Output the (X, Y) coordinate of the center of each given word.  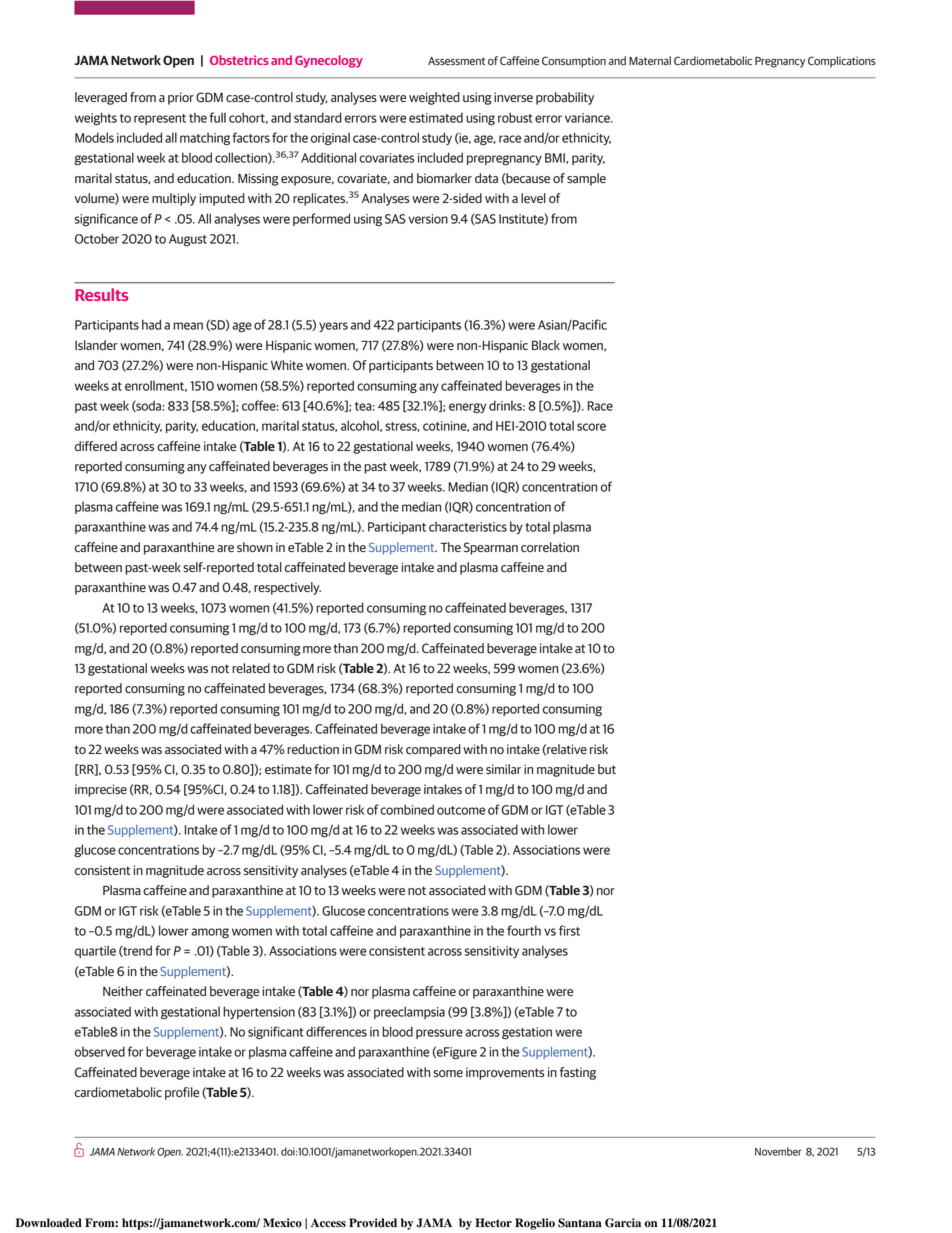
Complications (842, 61)
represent (160, 119)
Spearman (491, 548)
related (251, 668)
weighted (434, 98)
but (607, 769)
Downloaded (49, 1223)
